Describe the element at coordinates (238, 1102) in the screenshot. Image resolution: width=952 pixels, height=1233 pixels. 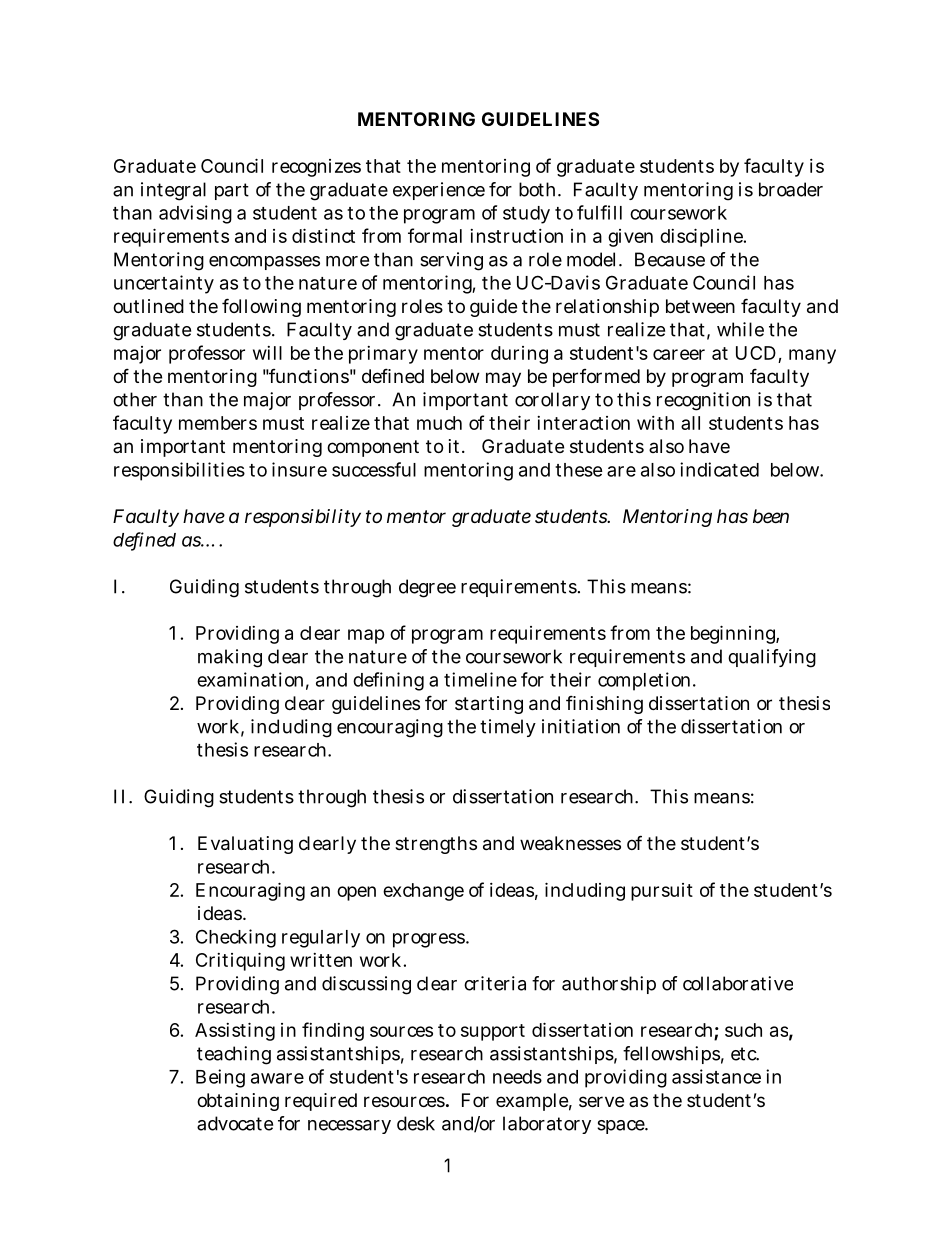
I see `obtaining` at that location.
